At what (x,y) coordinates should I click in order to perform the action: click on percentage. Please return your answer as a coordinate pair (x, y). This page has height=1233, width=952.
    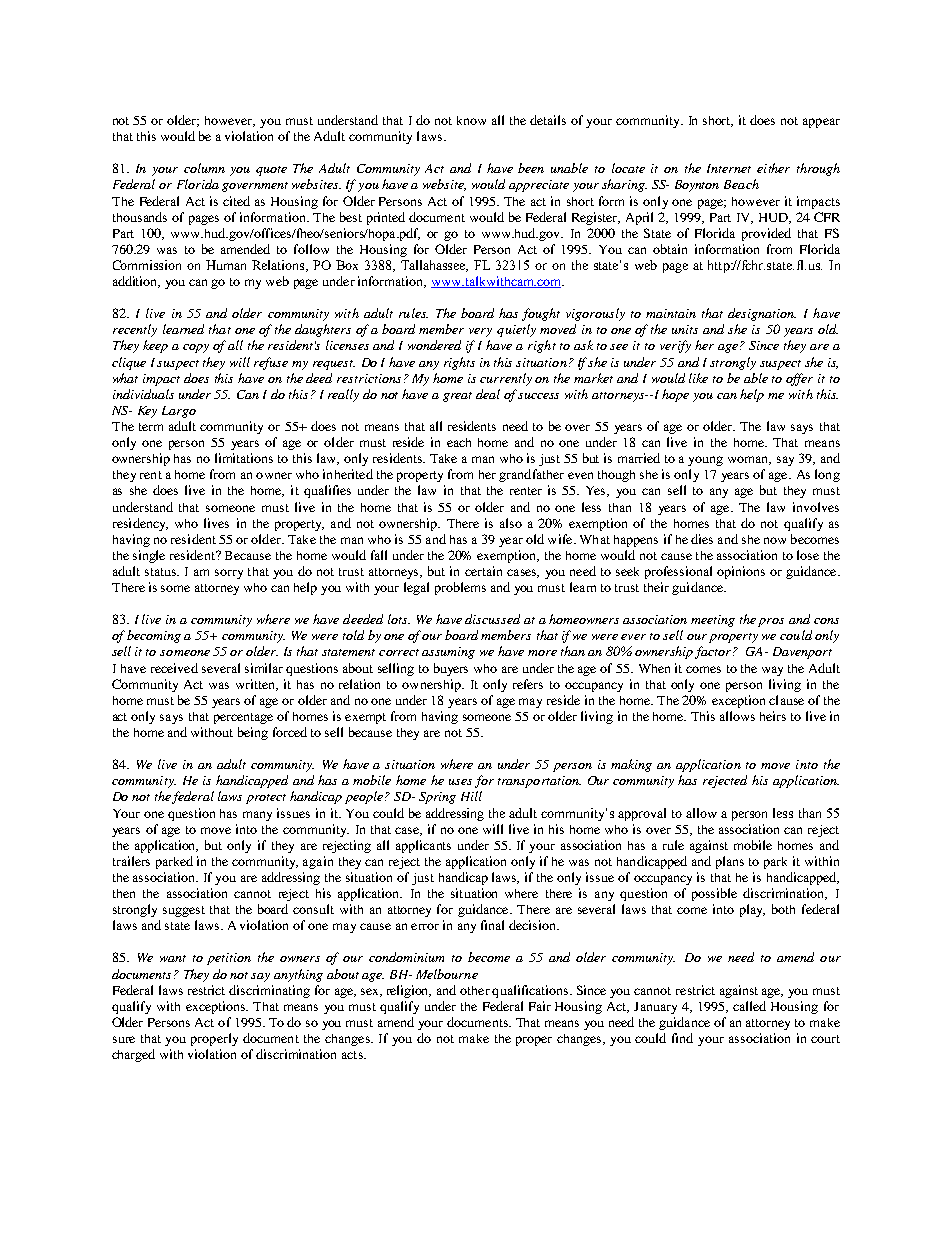
    Looking at the image, I should click on (243, 718).
